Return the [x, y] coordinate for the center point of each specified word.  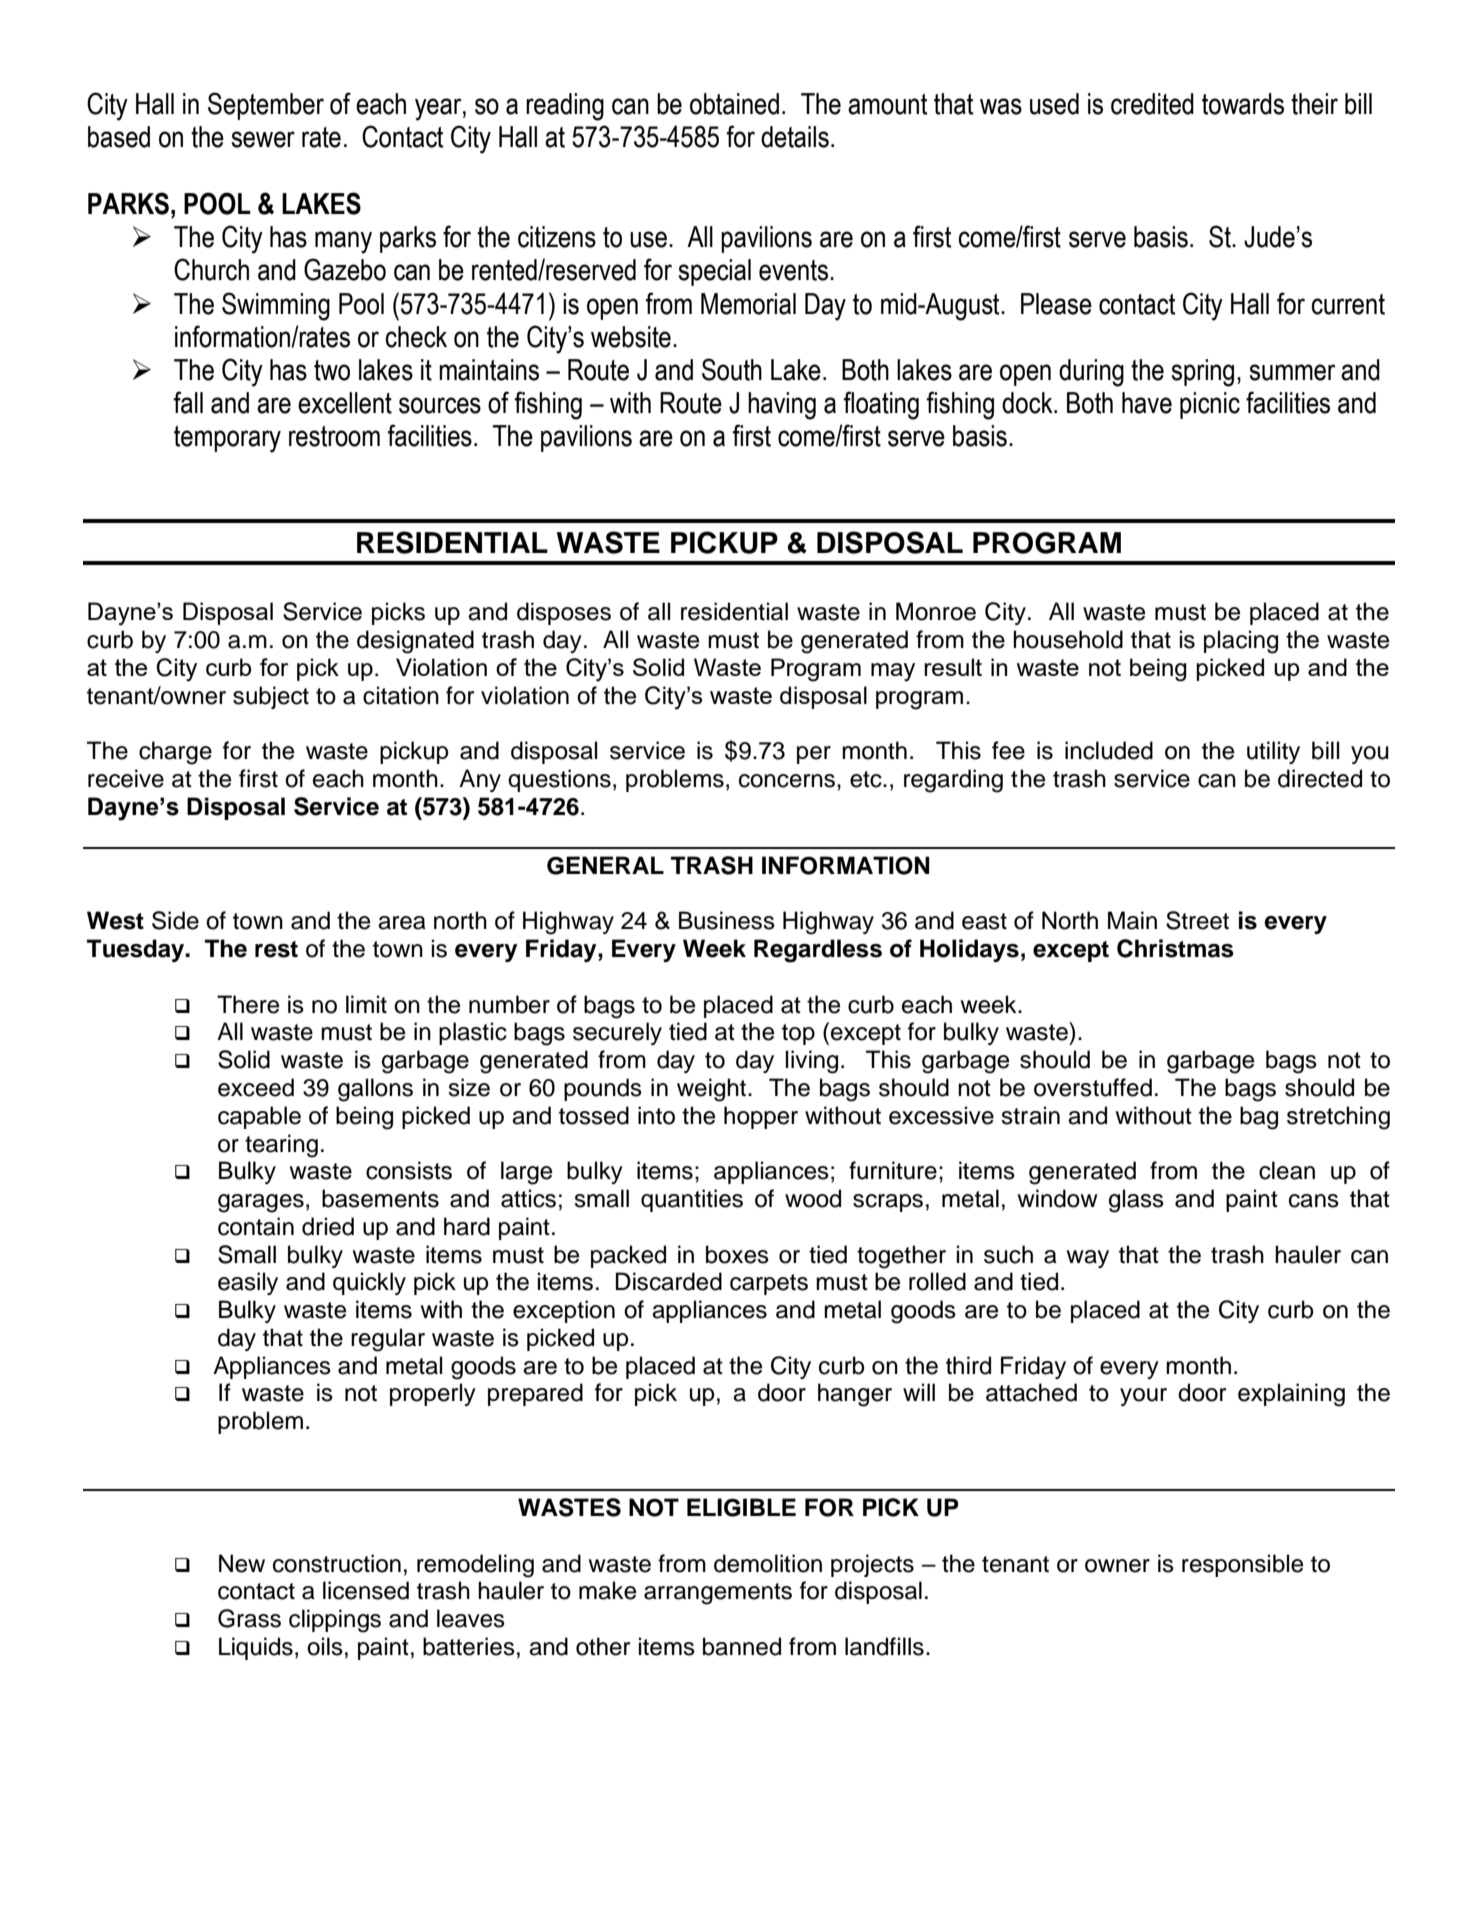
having [782, 406]
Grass [249, 1618]
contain [256, 1226]
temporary [227, 439]
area [402, 923]
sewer [263, 139]
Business [727, 920]
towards [1243, 104]
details [795, 137]
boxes [737, 1254]
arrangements [718, 1594]
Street [1197, 920]
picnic [1210, 405]
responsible [1242, 1565]
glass [1136, 1201]
